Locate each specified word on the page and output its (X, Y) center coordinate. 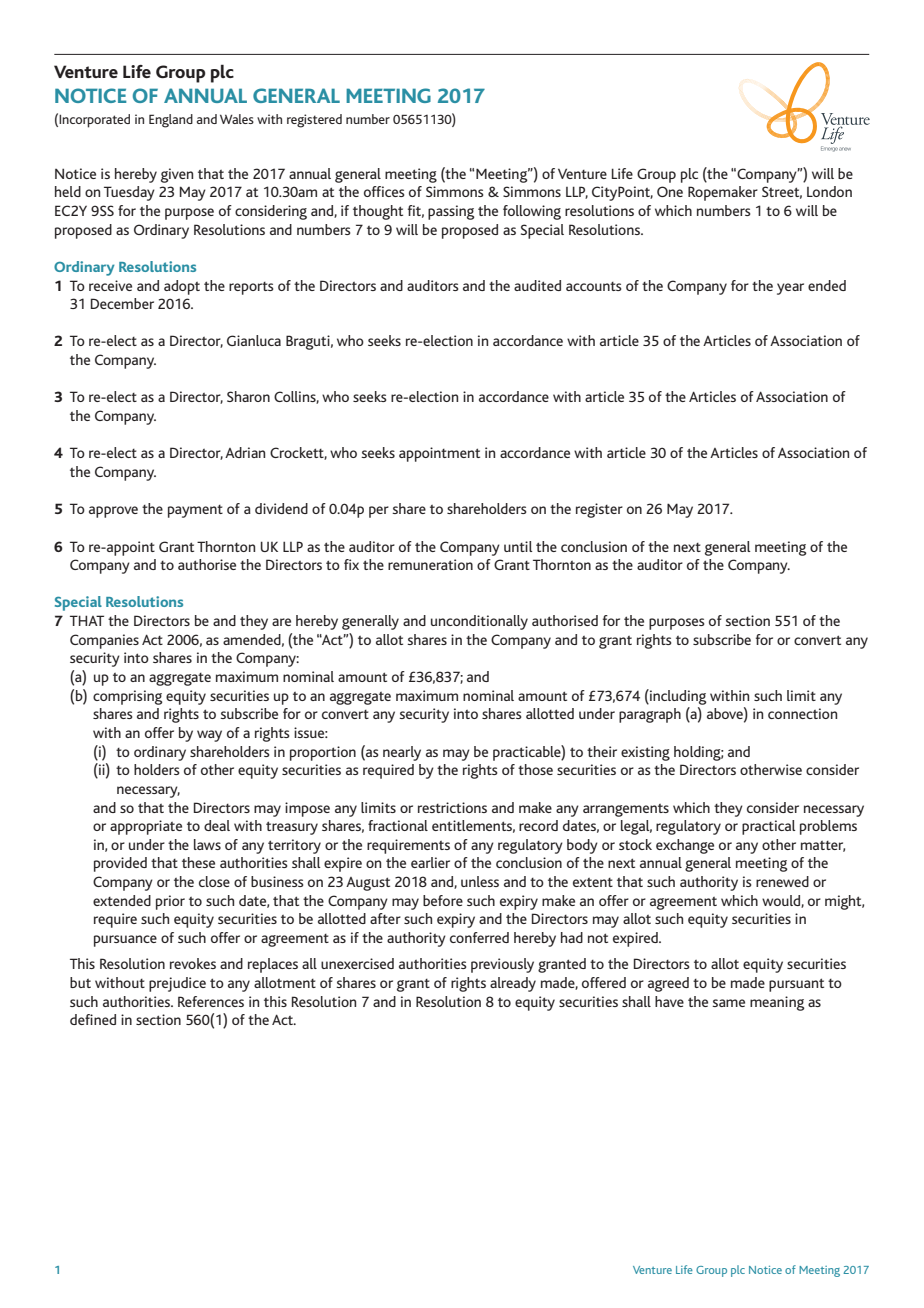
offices (384, 191)
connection (802, 713)
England (171, 121)
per (379, 512)
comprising (128, 697)
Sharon (248, 396)
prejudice (177, 984)
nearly (402, 753)
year (790, 289)
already (513, 984)
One (670, 191)
